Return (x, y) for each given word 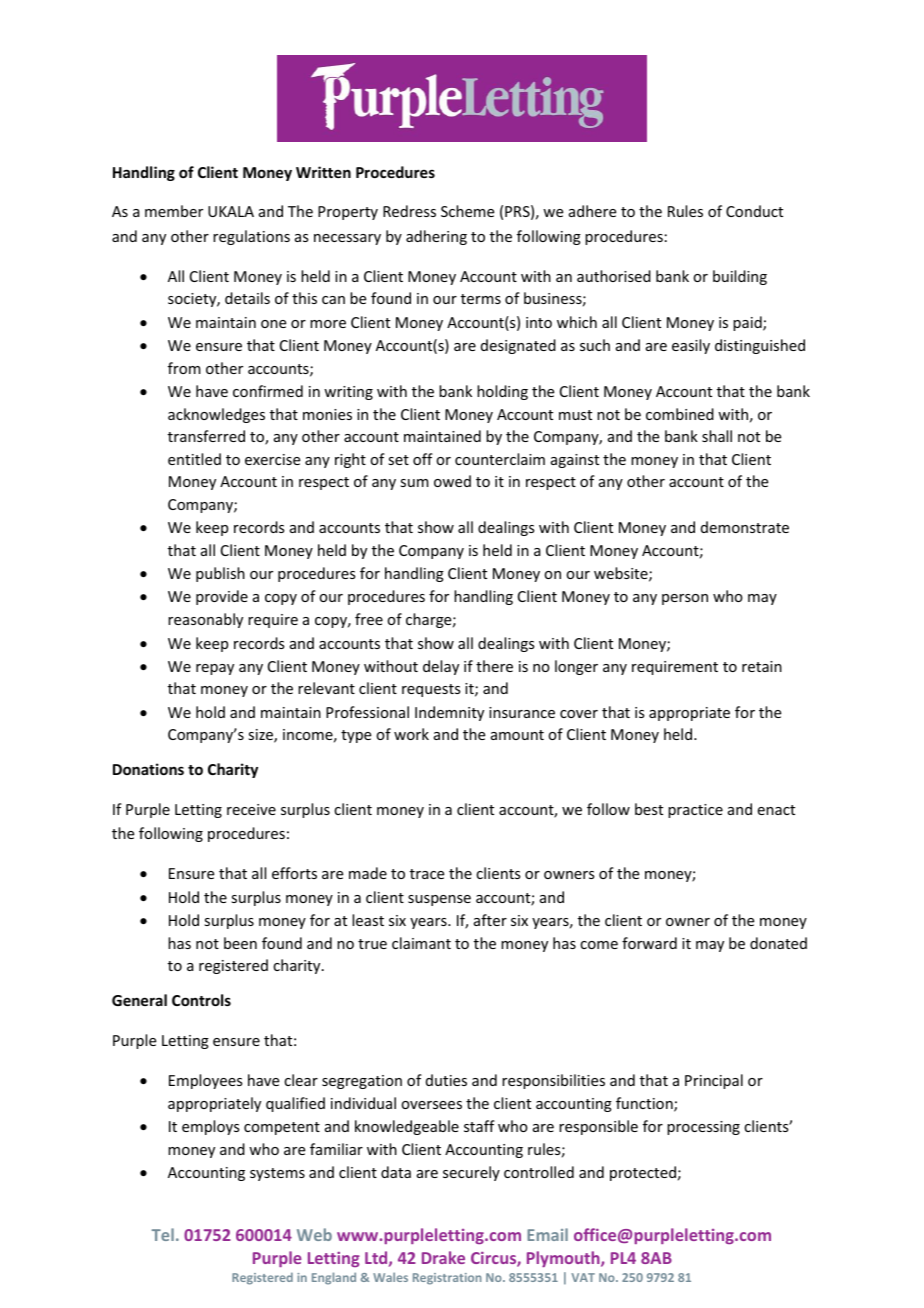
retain (762, 666)
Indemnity (449, 713)
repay (215, 669)
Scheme (467, 211)
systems (277, 1174)
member (174, 211)
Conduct (754, 211)
